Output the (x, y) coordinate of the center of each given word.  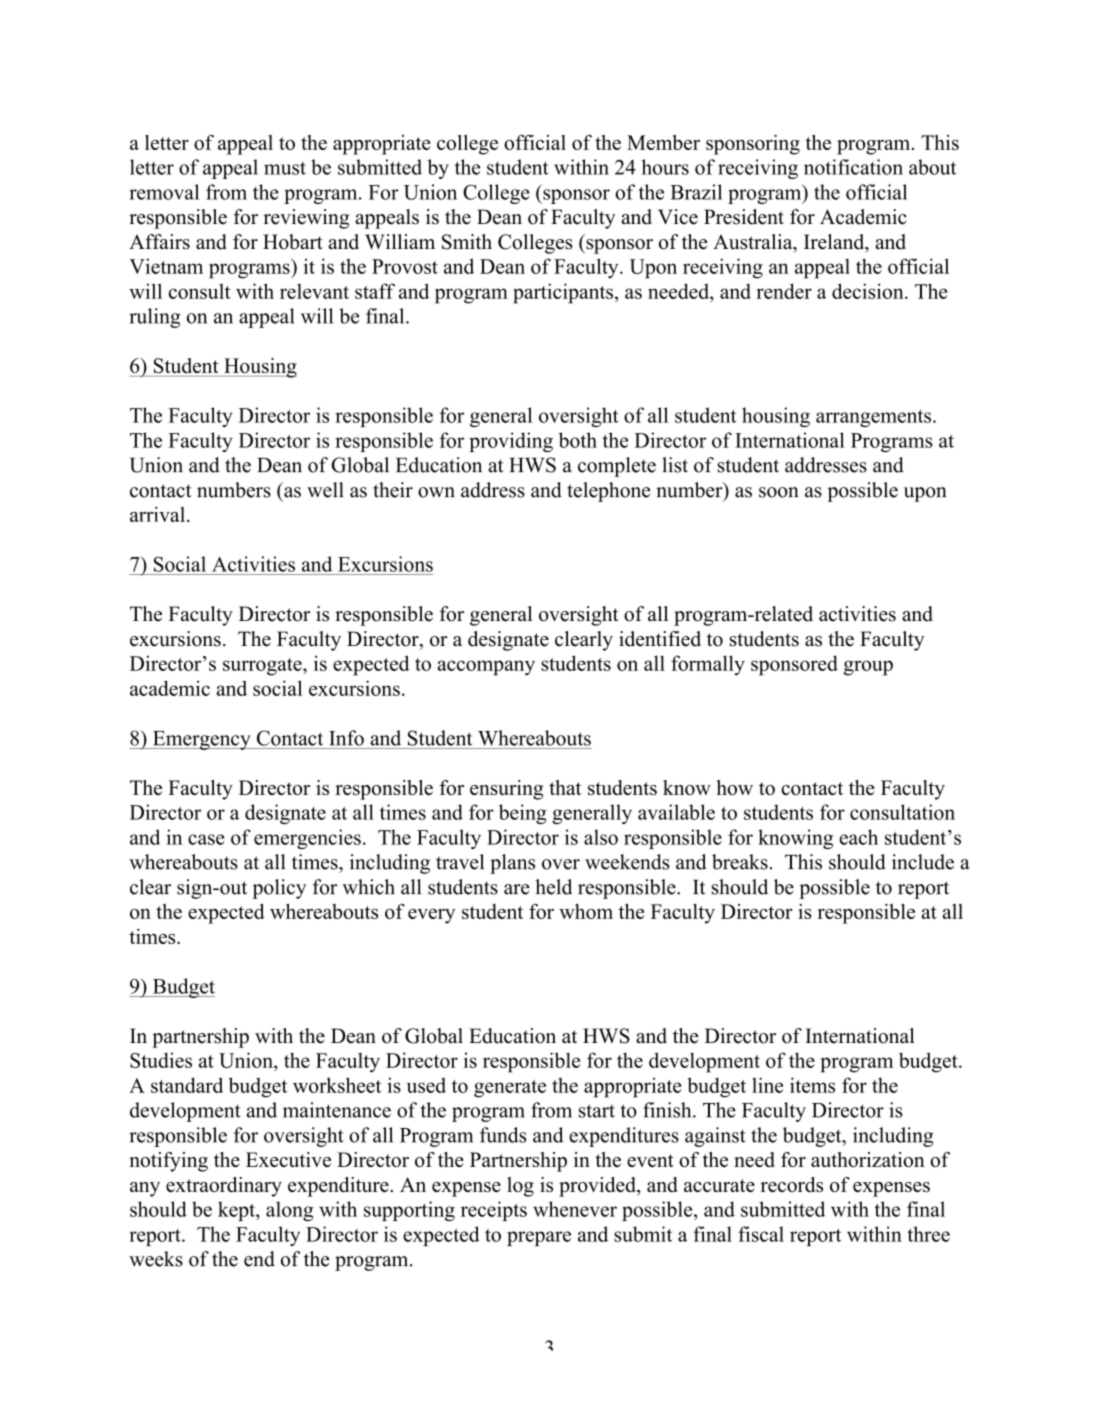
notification (853, 167)
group (868, 668)
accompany (486, 668)
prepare (539, 1238)
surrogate (263, 667)
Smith (467, 242)
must (285, 168)
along (289, 1211)
